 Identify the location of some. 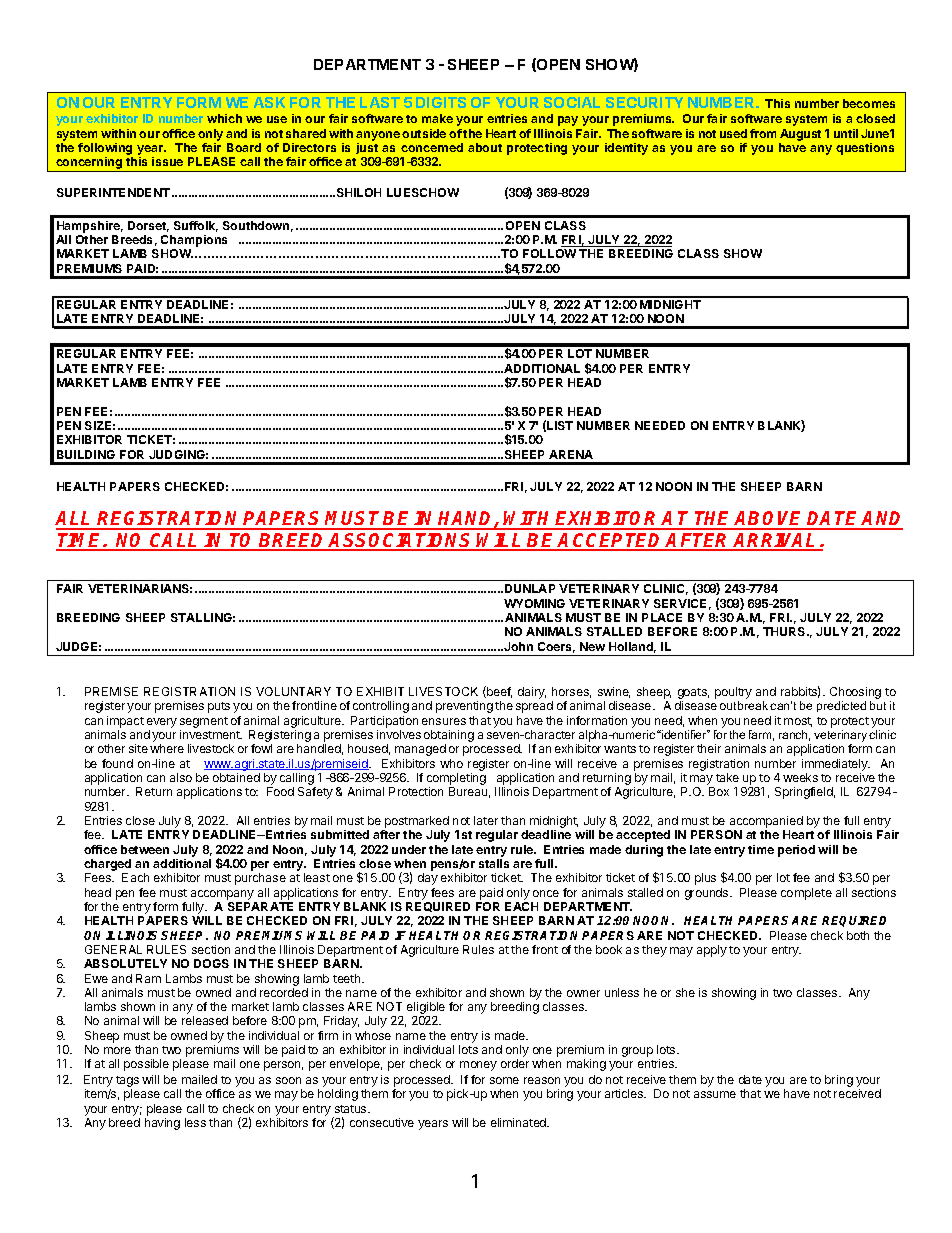
(504, 1080).
